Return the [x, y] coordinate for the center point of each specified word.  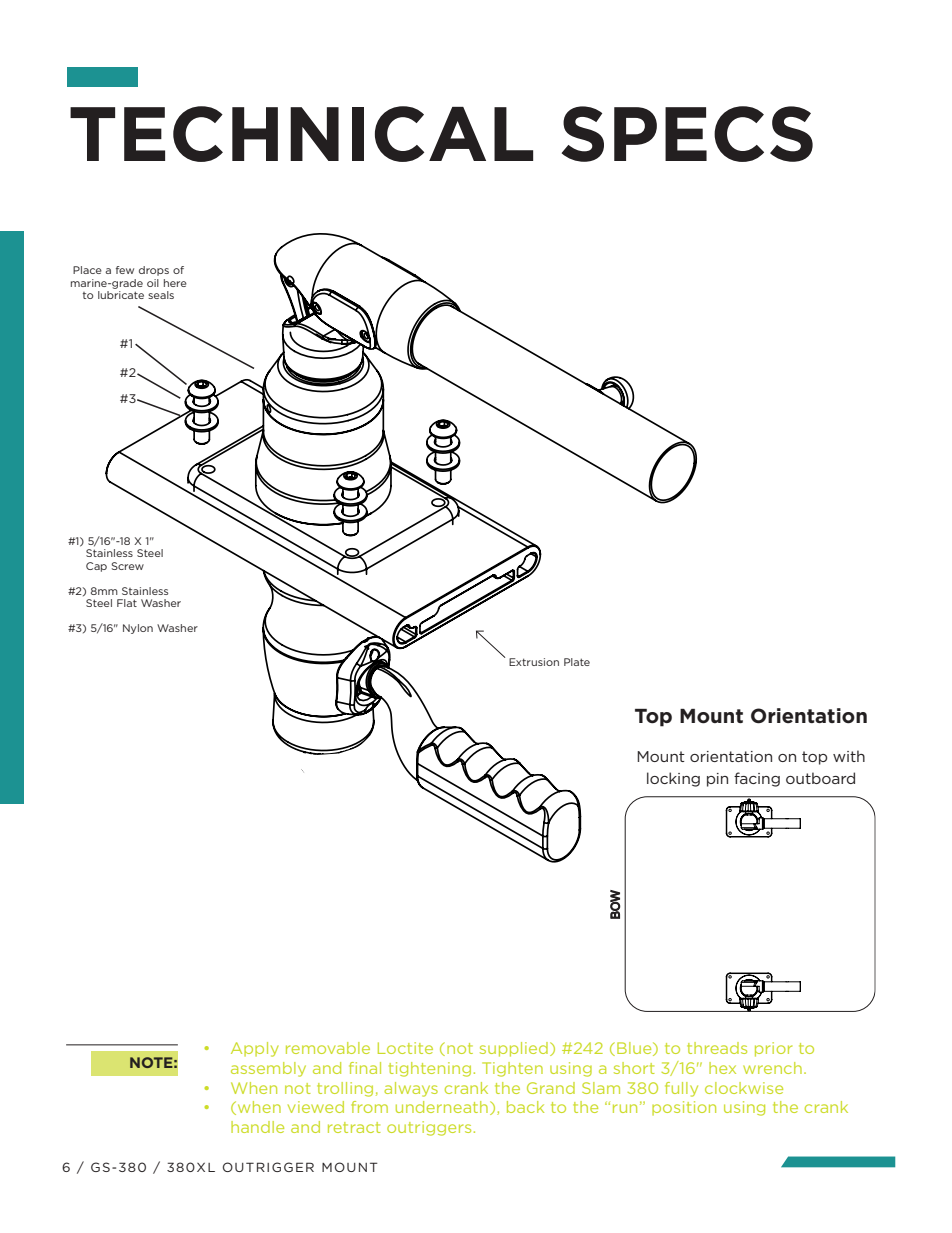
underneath [442, 1107]
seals [161, 295]
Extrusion [534, 662]
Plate [577, 662]
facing [757, 779]
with [849, 756]
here [175, 283]
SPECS [687, 134]
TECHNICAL [301, 134]
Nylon [138, 629]
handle [257, 1127]
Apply [255, 1049]
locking [673, 779]
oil [153, 283]
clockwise [744, 1088]
